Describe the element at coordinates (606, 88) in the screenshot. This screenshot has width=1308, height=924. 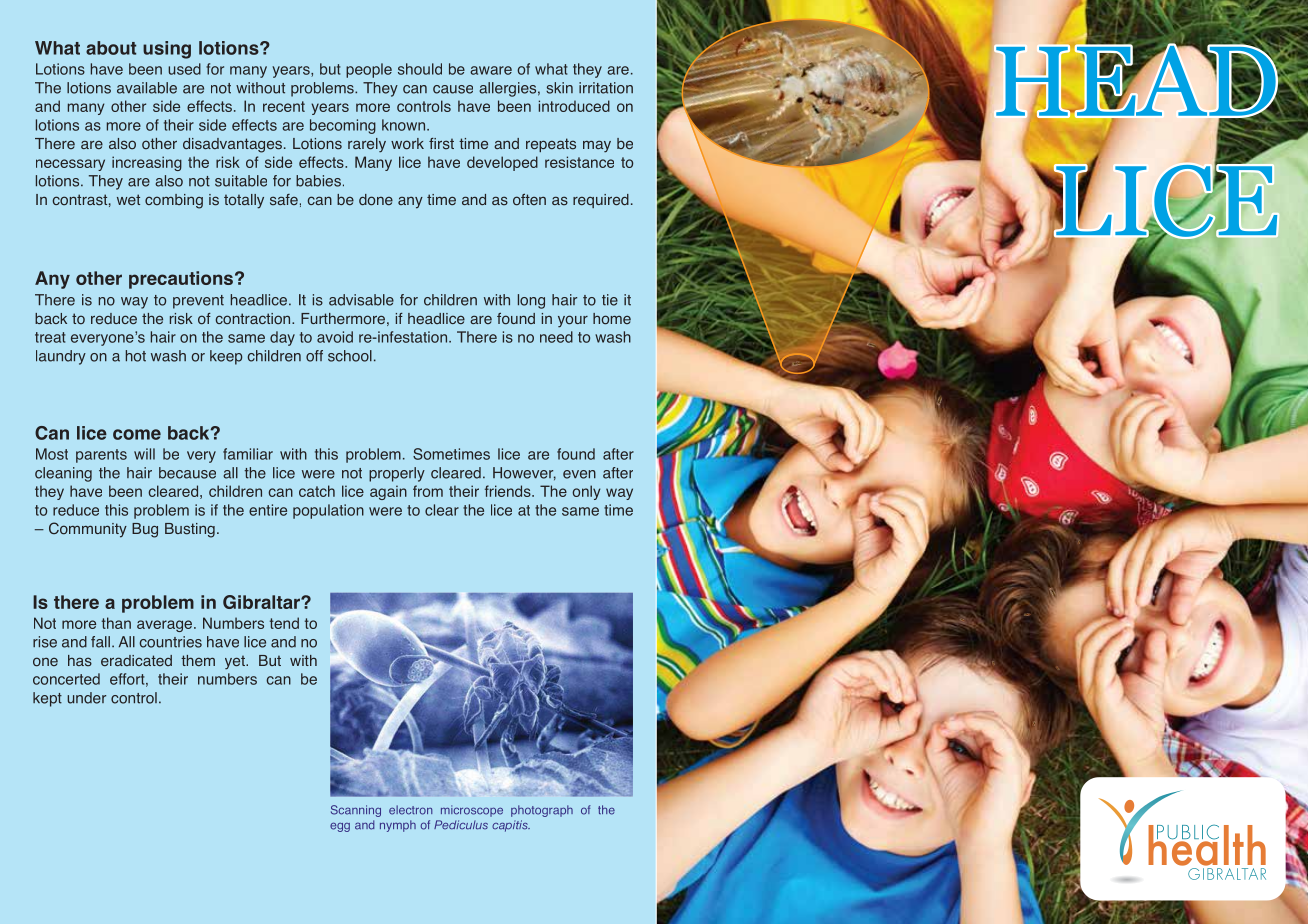
I see `irritation` at that location.
